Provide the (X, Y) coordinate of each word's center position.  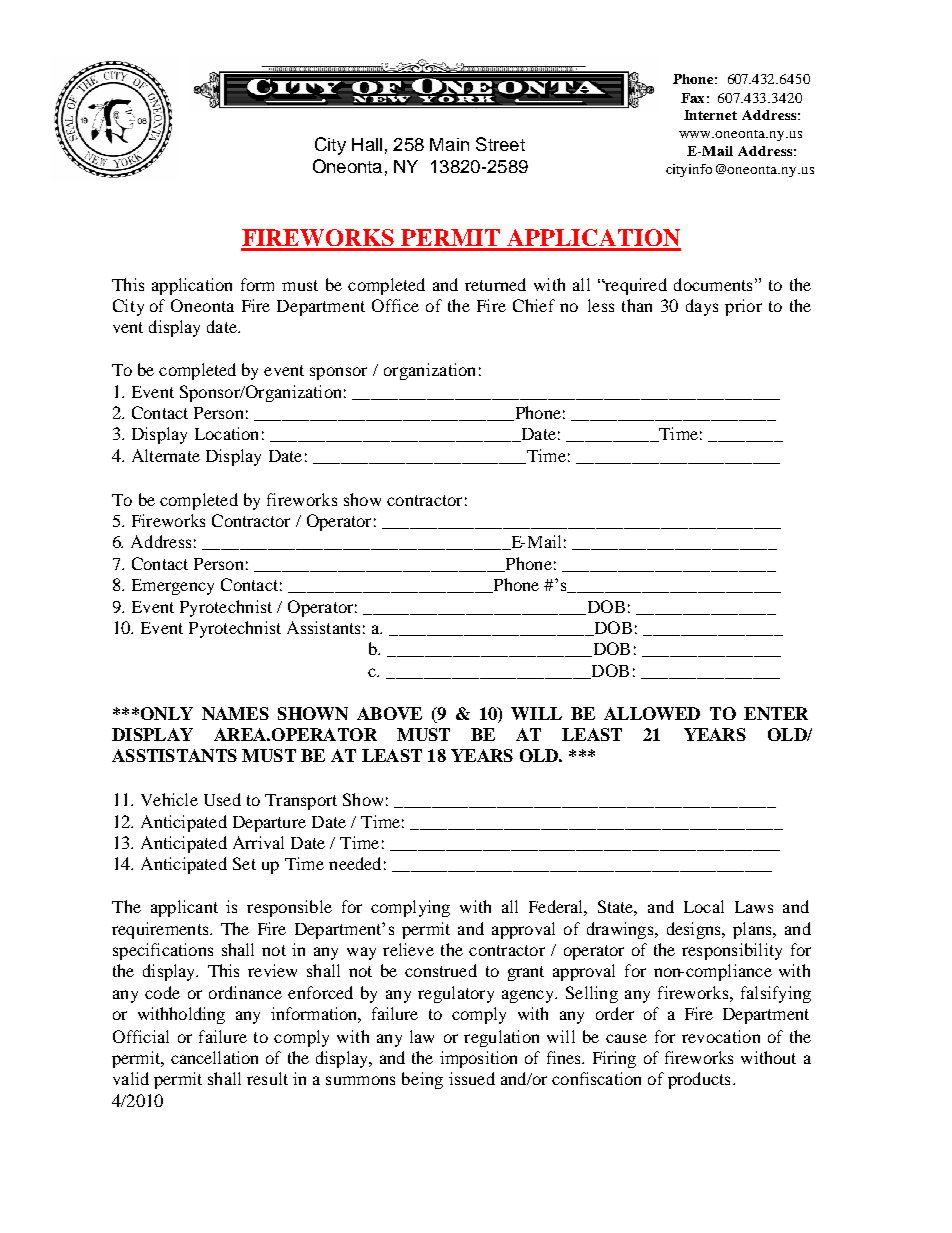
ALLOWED (652, 713)
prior (743, 307)
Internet (710, 115)
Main (449, 144)
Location (226, 433)
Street (500, 144)
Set (244, 863)
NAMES (235, 713)
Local (704, 906)
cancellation (214, 1057)
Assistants (323, 627)
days (702, 307)
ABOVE (389, 713)
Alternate (166, 455)
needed (355, 863)
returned (495, 284)
